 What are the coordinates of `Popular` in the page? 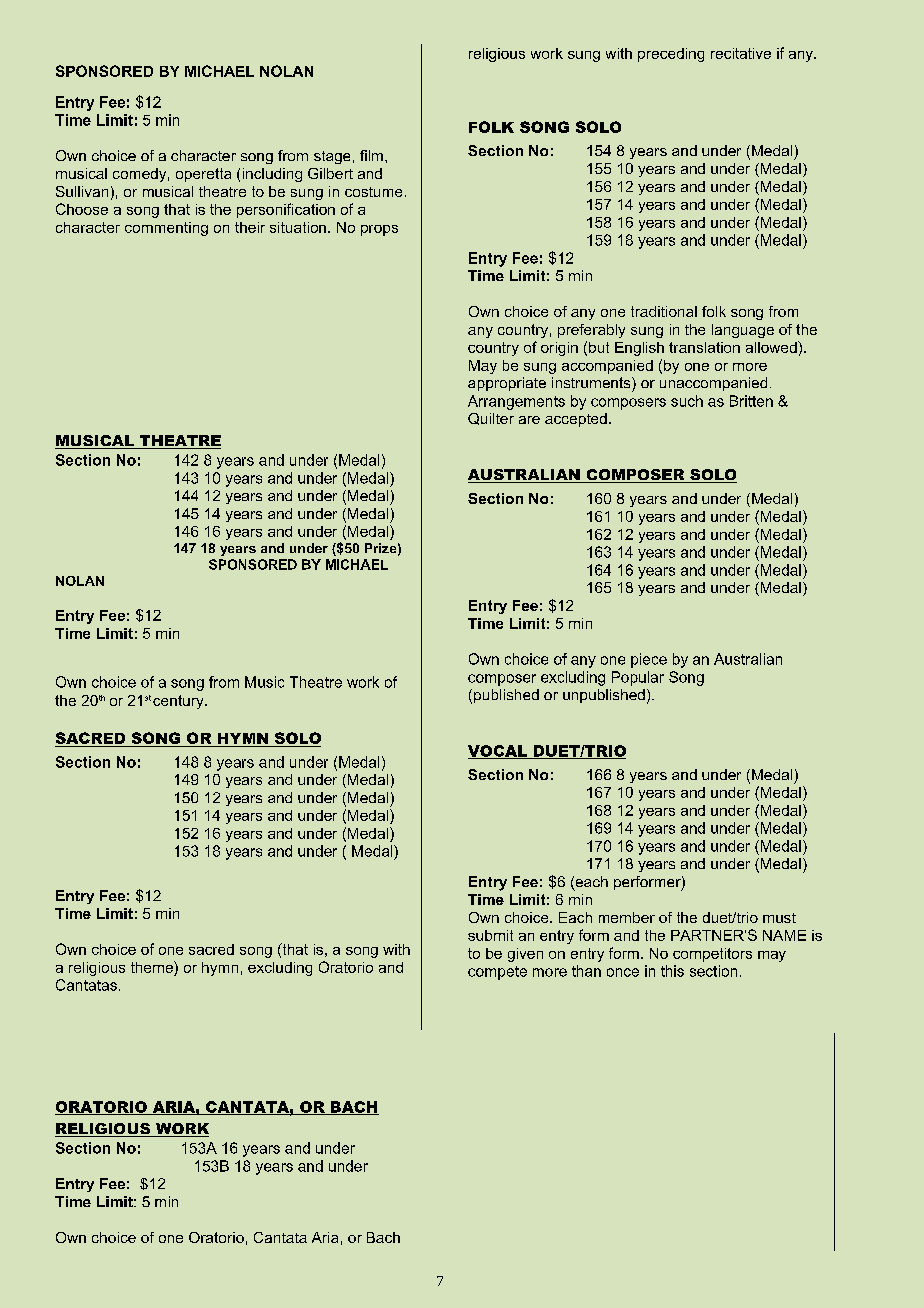 It's located at (638, 678).
